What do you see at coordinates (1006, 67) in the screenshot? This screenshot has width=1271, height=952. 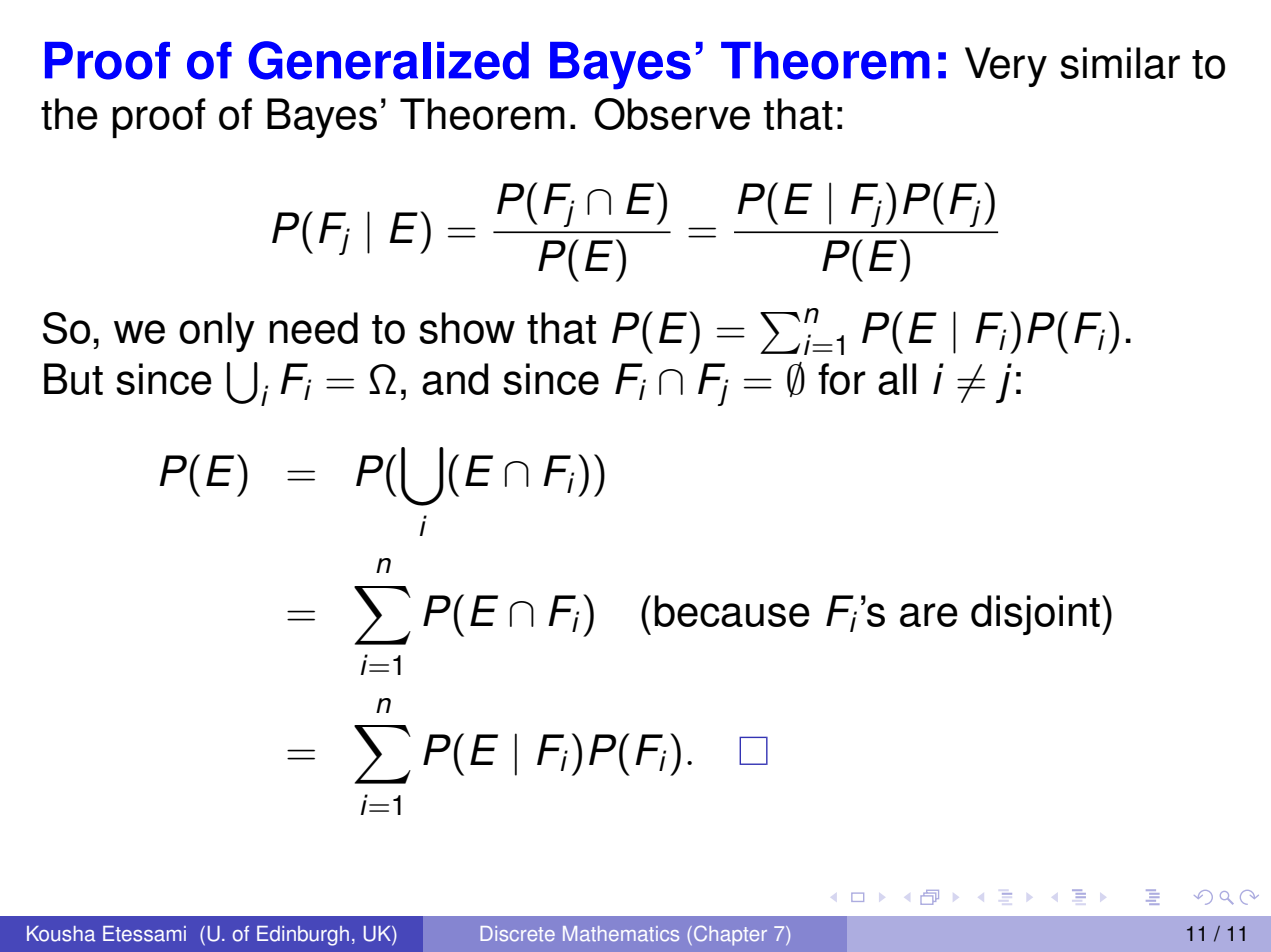 I see `Very` at bounding box center [1006, 67].
